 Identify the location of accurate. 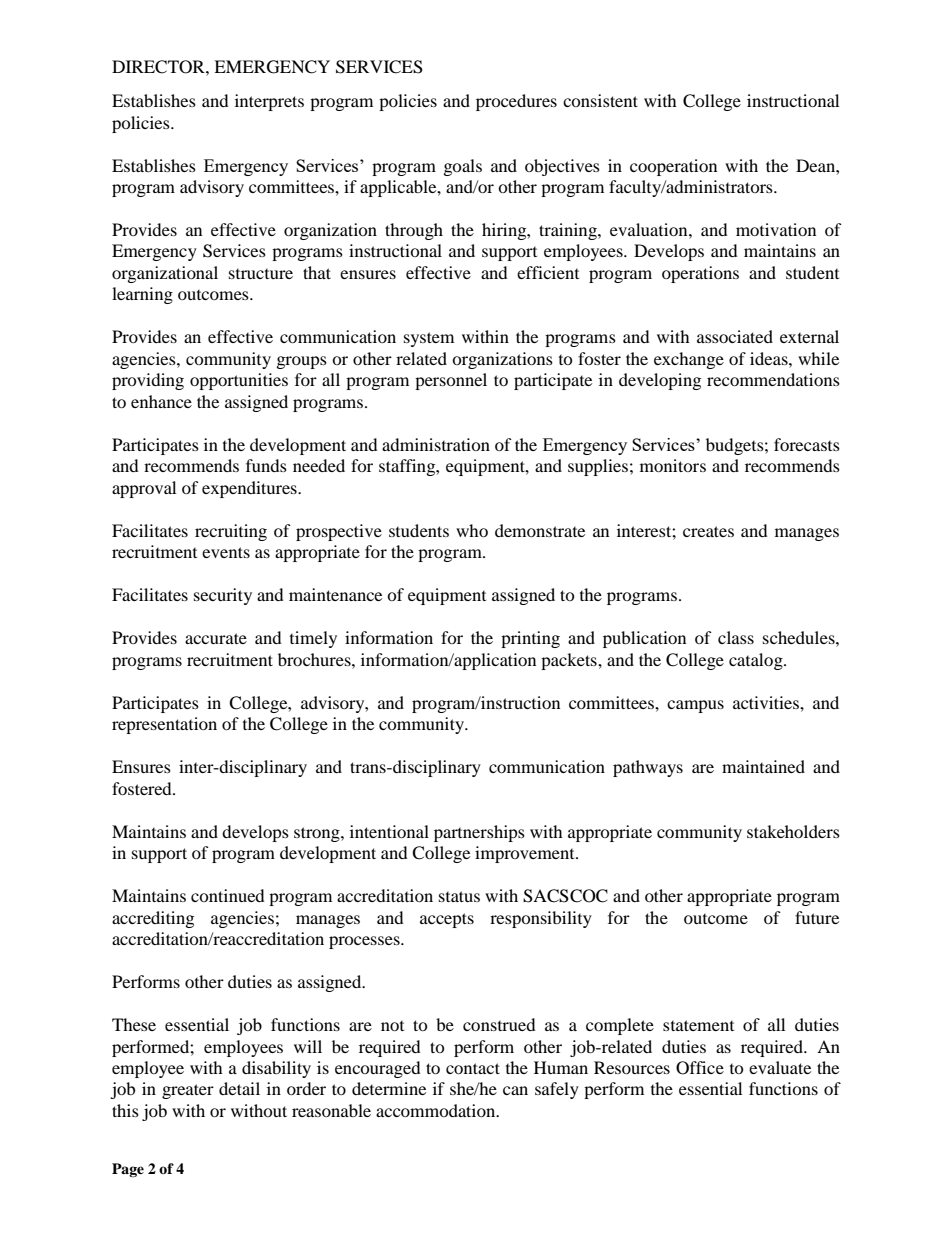
(216, 638).
